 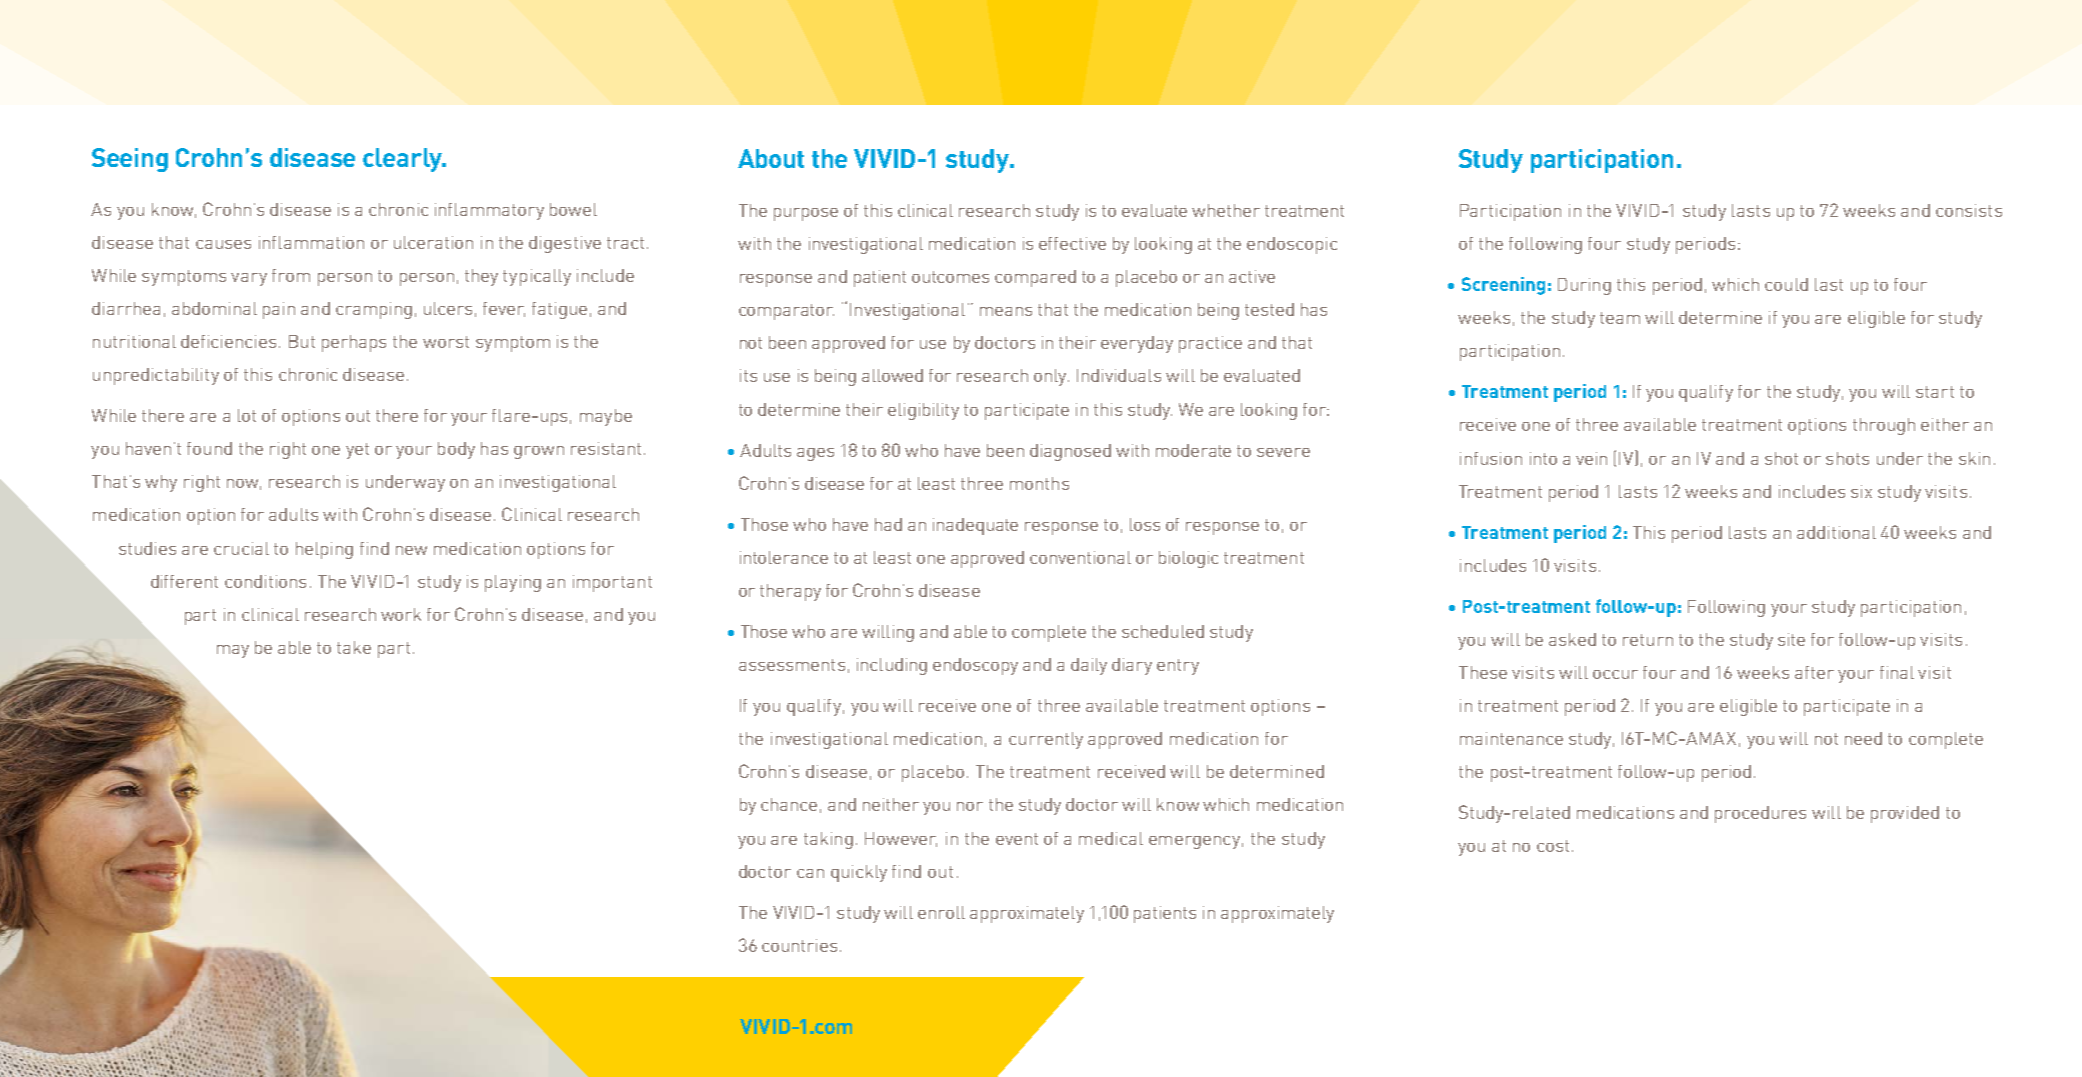 What do you see at coordinates (324, 550) in the page?
I see `helping` at bounding box center [324, 550].
